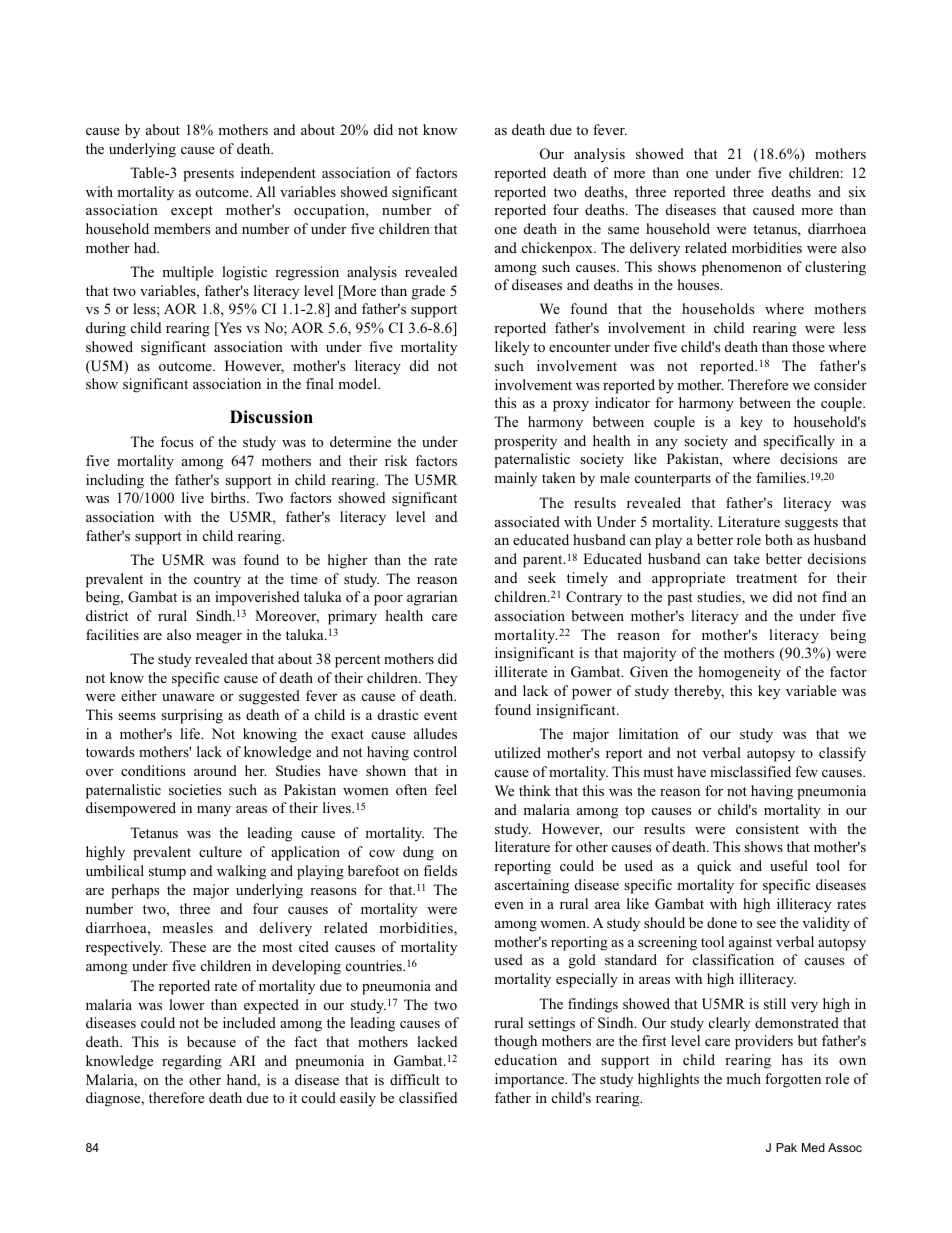  What do you see at coordinates (192, 212) in the page?
I see `except` at bounding box center [192, 212].
